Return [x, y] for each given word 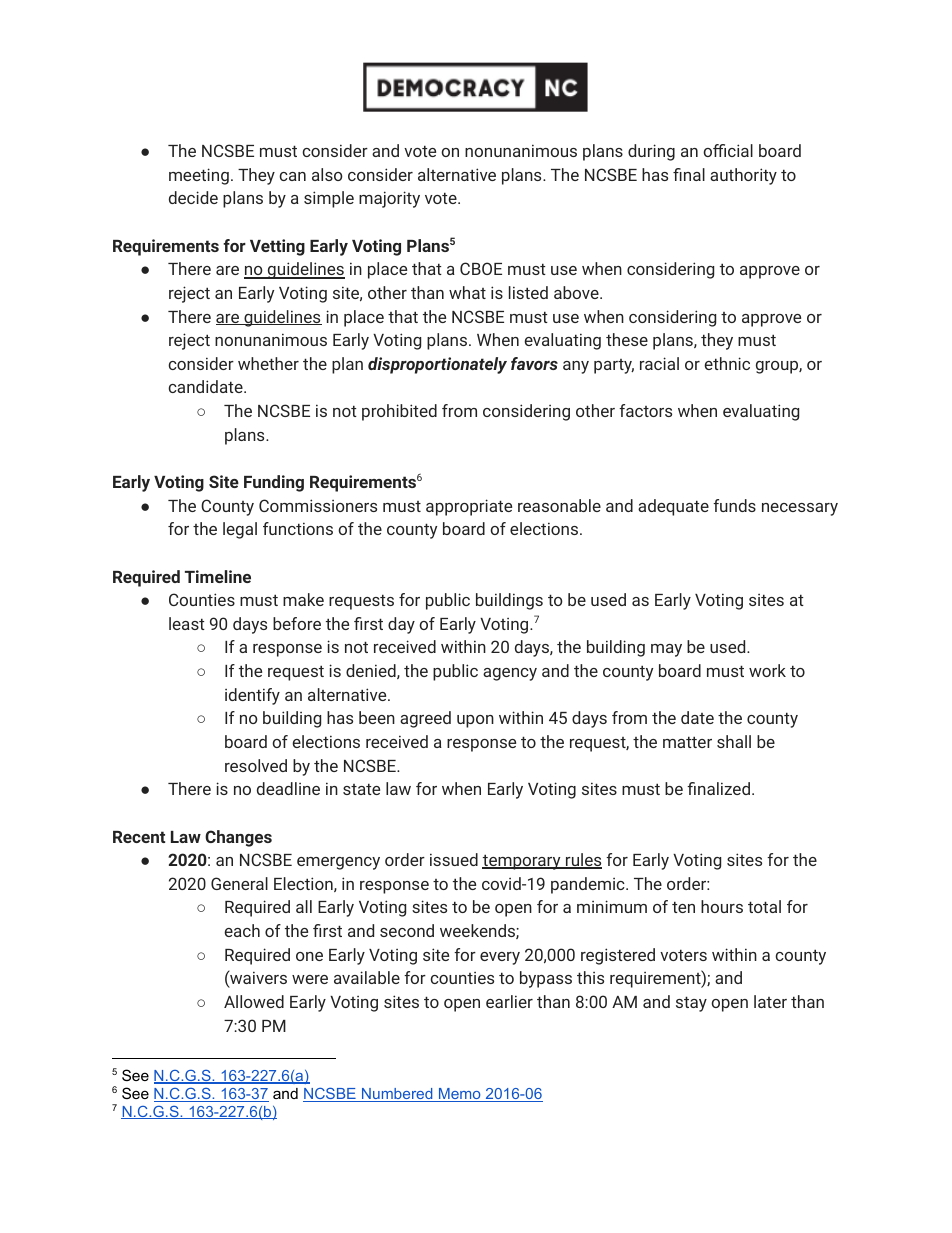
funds [734, 505]
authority [743, 176]
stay [691, 1004]
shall [734, 741]
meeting [199, 176]
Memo [460, 1095]
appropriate [469, 507]
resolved [256, 765]
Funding [274, 483]
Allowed [254, 1001]
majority [389, 199]
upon [475, 721]
